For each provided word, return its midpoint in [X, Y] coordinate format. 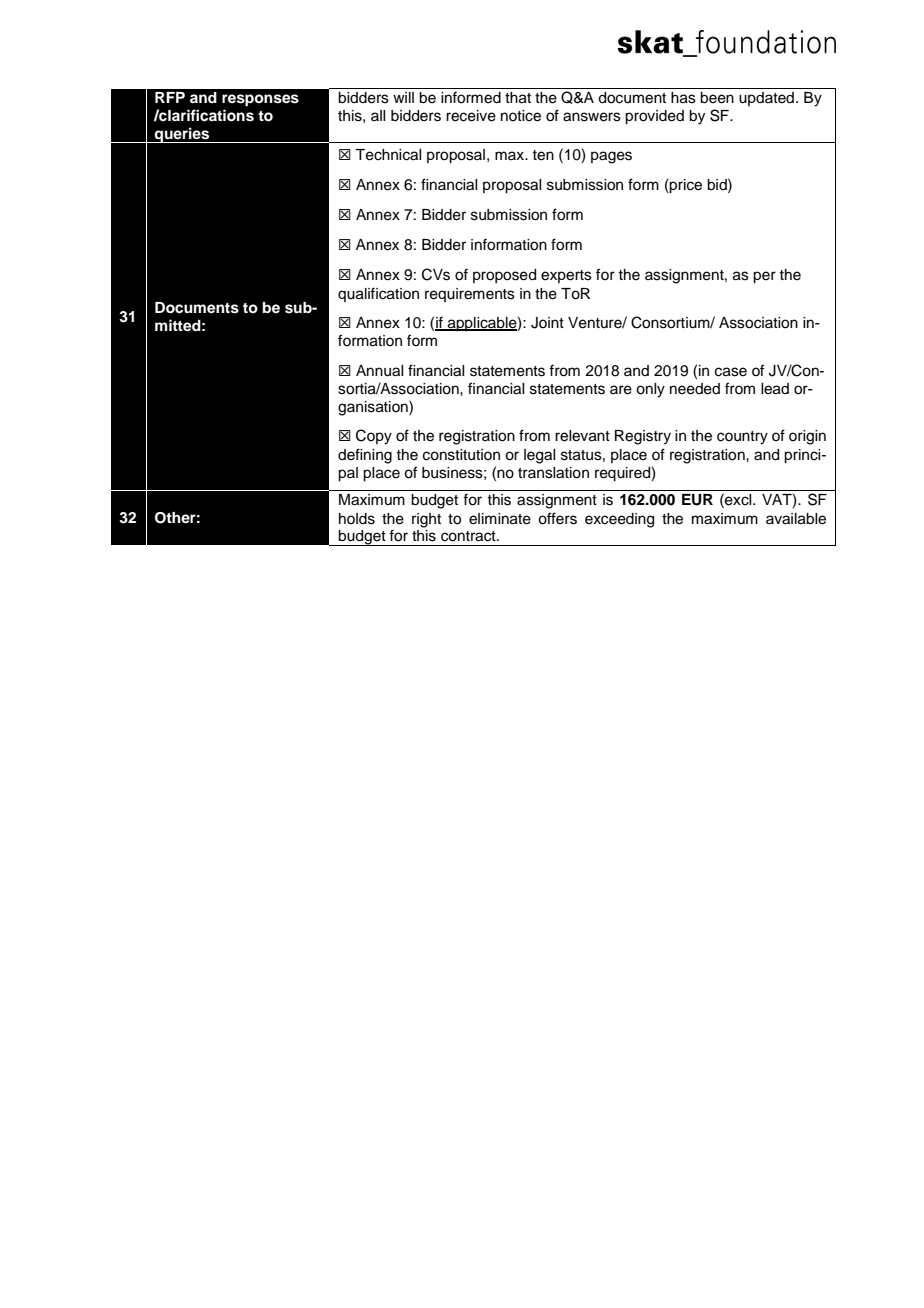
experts [566, 276]
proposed [504, 276]
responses [260, 100]
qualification [378, 294]
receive [471, 116]
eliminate [500, 519]
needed [695, 389]
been [717, 98]
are [621, 390]
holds [357, 519]
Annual [379, 371]
